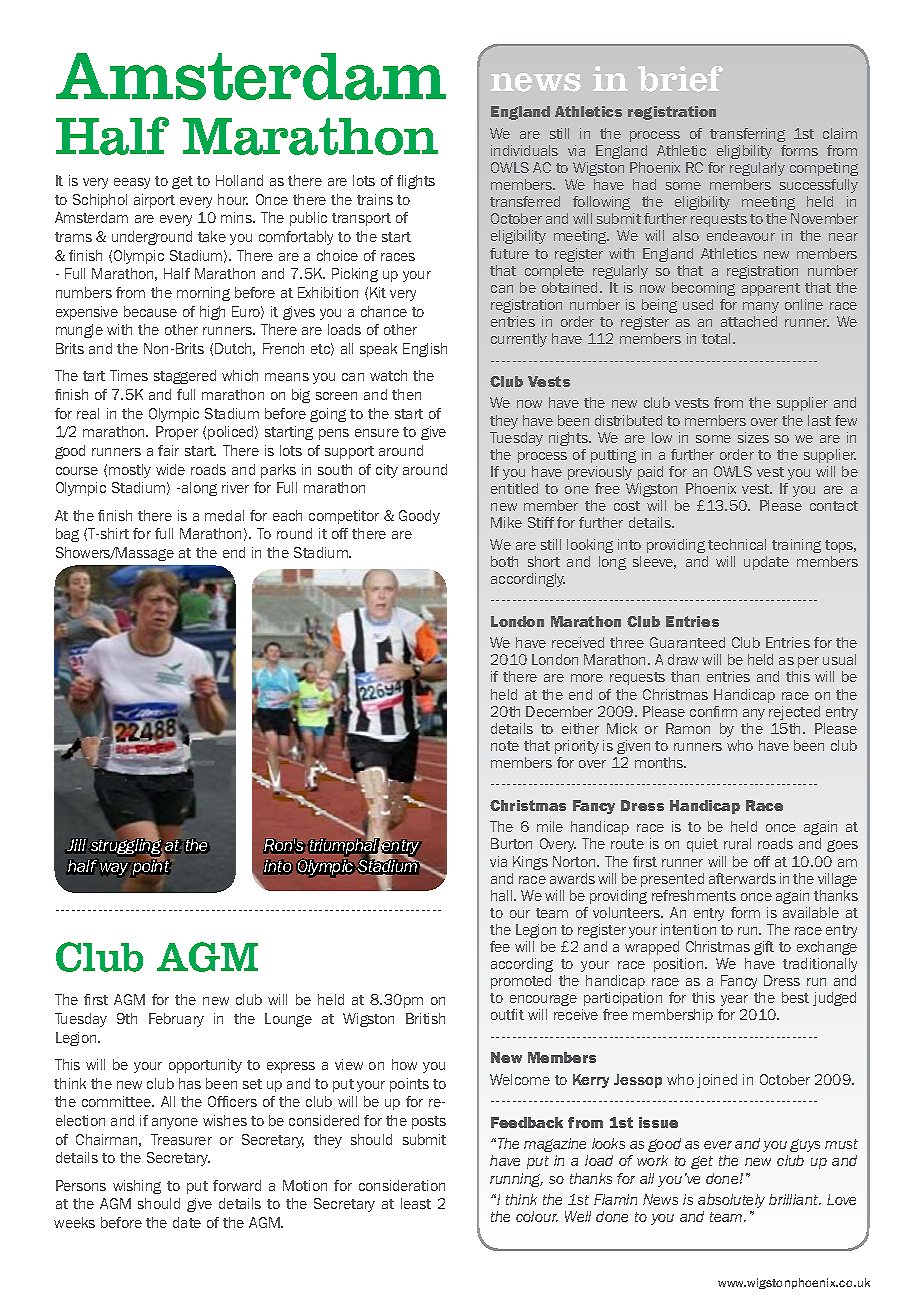 The width and height of the document is (924, 1308). I want to click on wide, so click(170, 469).
